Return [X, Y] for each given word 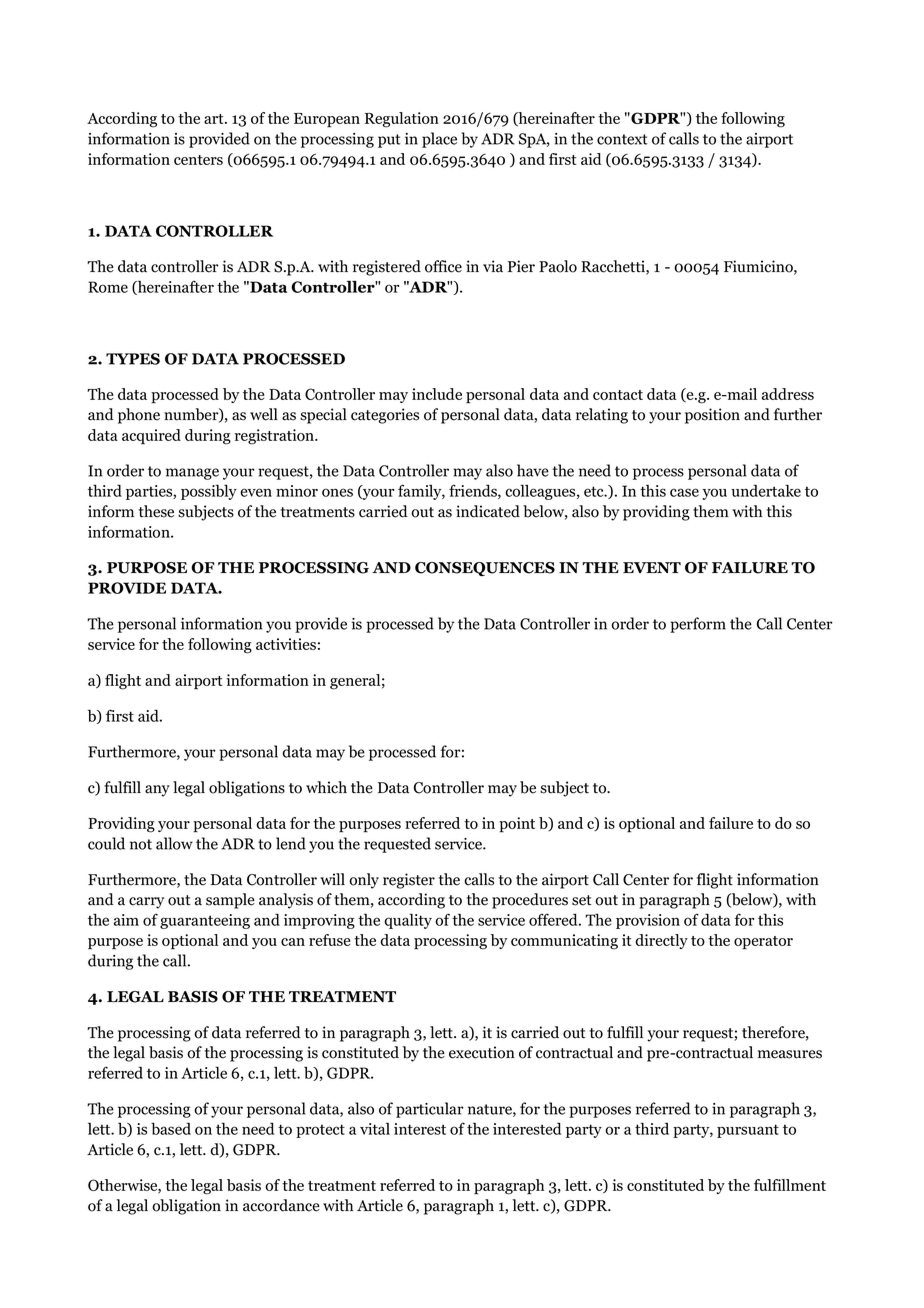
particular [430, 1110]
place [439, 140]
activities [286, 644]
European [327, 120]
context [622, 139]
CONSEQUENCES [485, 569]
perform [698, 625]
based [171, 1129]
